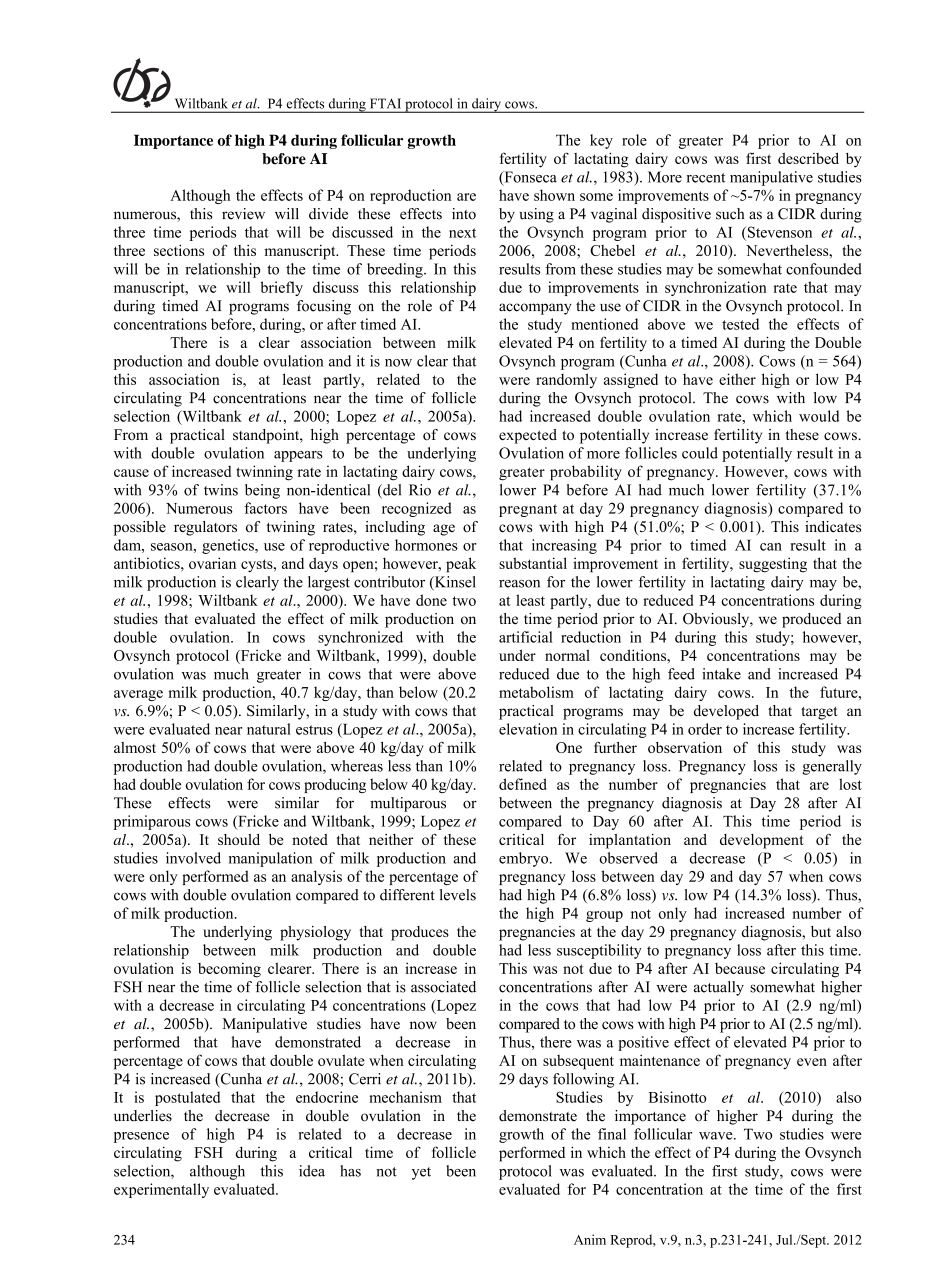 The image size is (952, 1271). I want to click on experimentally, so click(161, 1190).
